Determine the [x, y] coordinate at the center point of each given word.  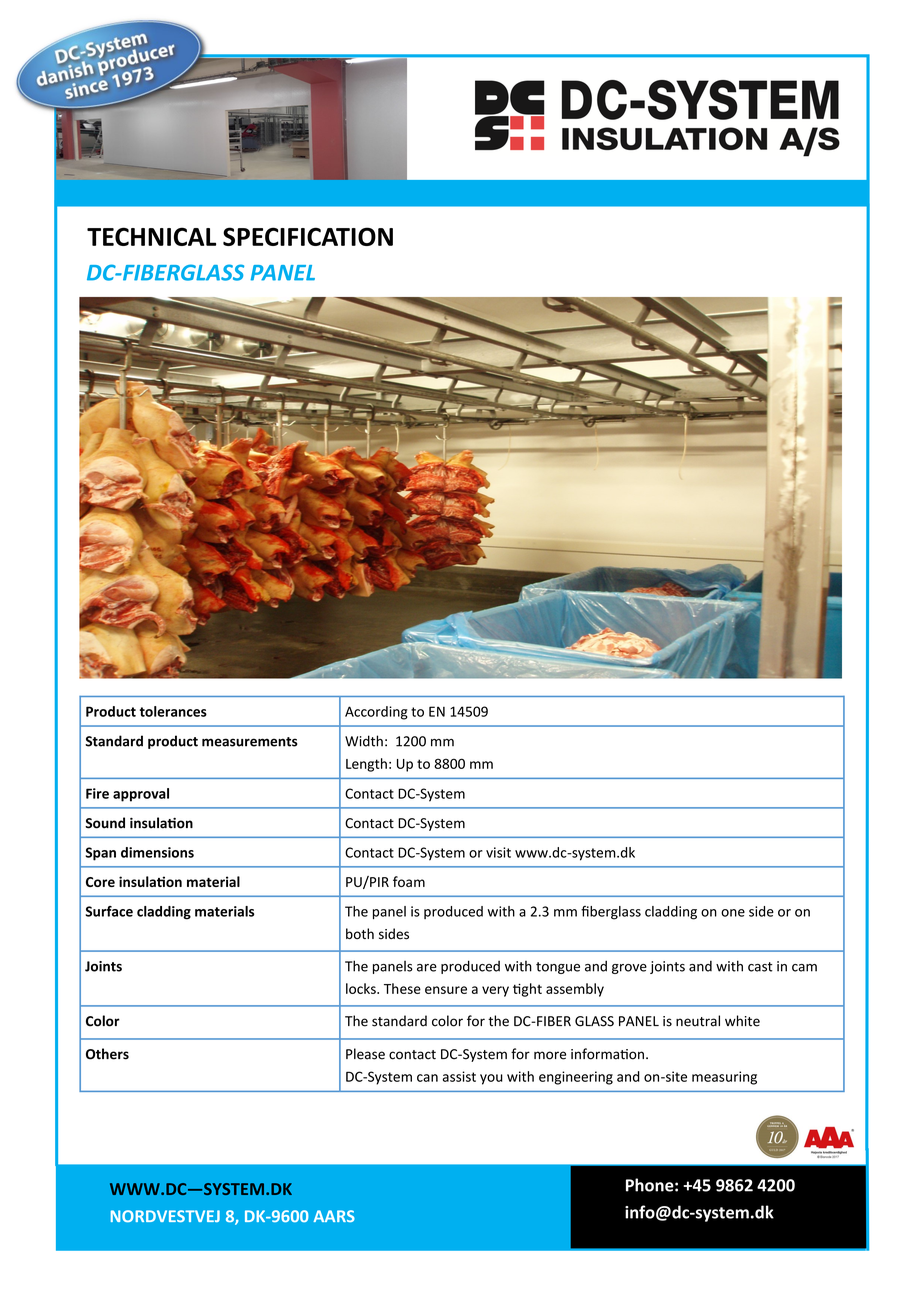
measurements [250, 742]
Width [364, 741]
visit [498, 852]
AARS [334, 1216]
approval [141, 795]
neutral [698, 1021]
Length [366, 765]
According [376, 713]
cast [760, 967]
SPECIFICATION [308, 236]
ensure [446, 990]
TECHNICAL [151, 236]
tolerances [173, 711]
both [360, 933]
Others [107, 1054]
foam [409, 881]
